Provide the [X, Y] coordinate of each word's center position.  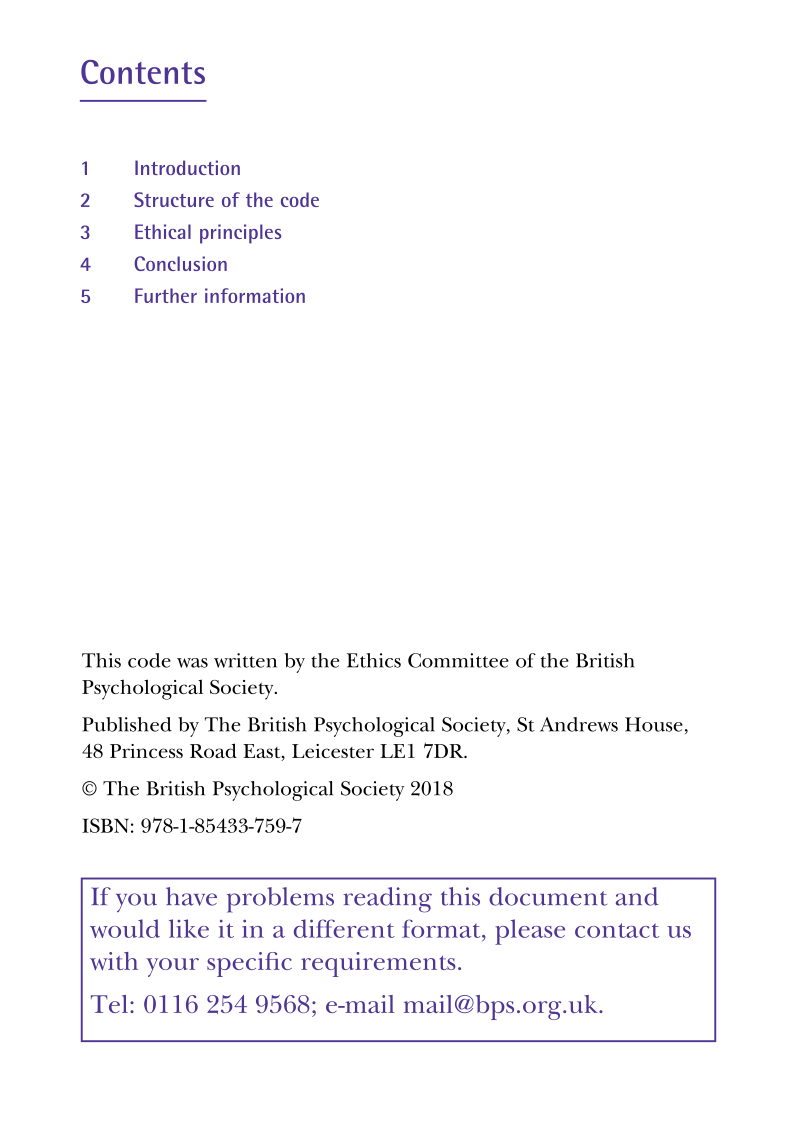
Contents [143, 72]
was [192, 663]
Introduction [187, 167]
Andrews [579, 724]
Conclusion [180, 263]
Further [166, 295]
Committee [458, 660]
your [172, 967]
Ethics [374, 660]
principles [240, 234]
